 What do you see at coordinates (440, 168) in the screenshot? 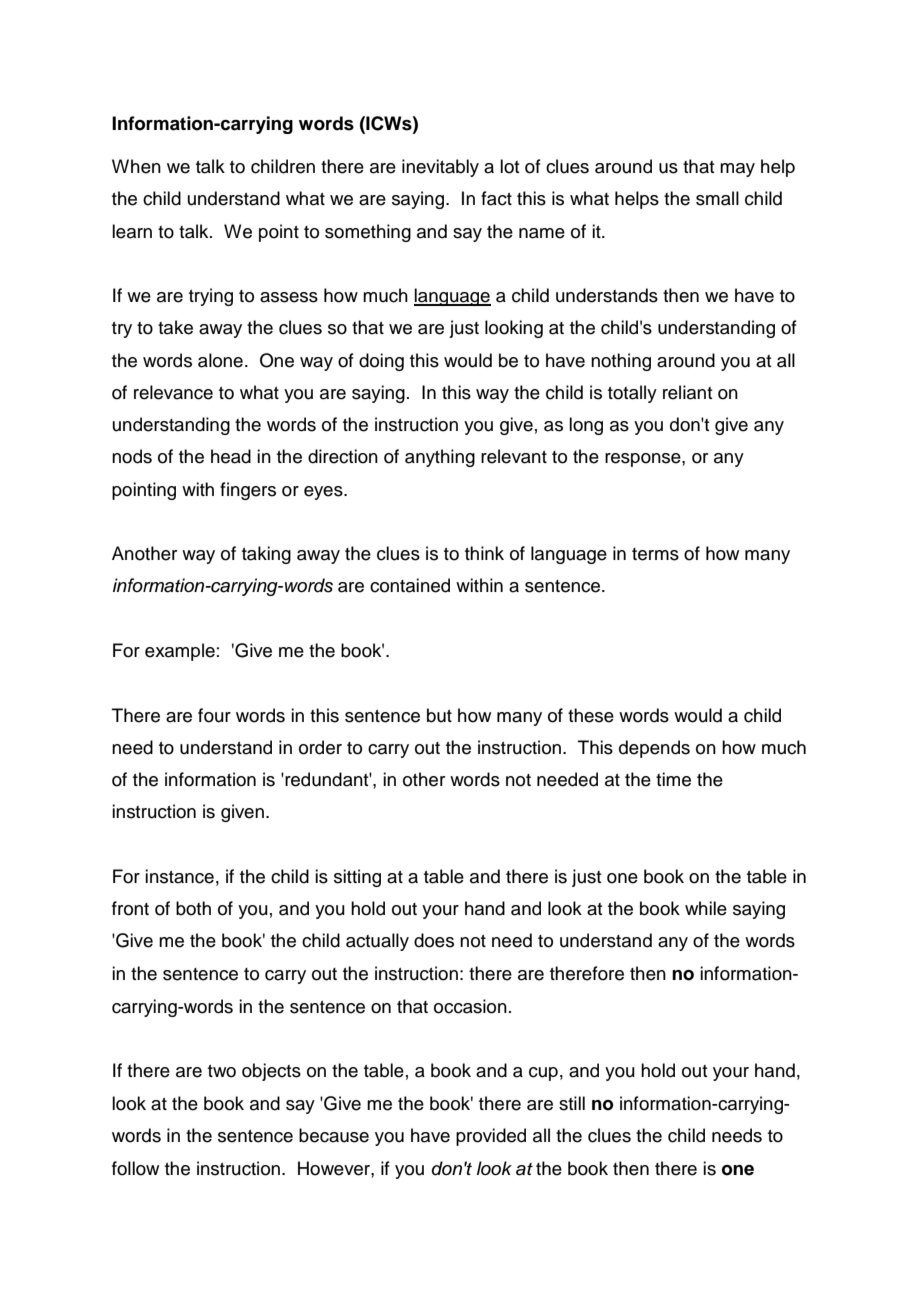
I see `inevitably` at bounding box center [440, 168].
